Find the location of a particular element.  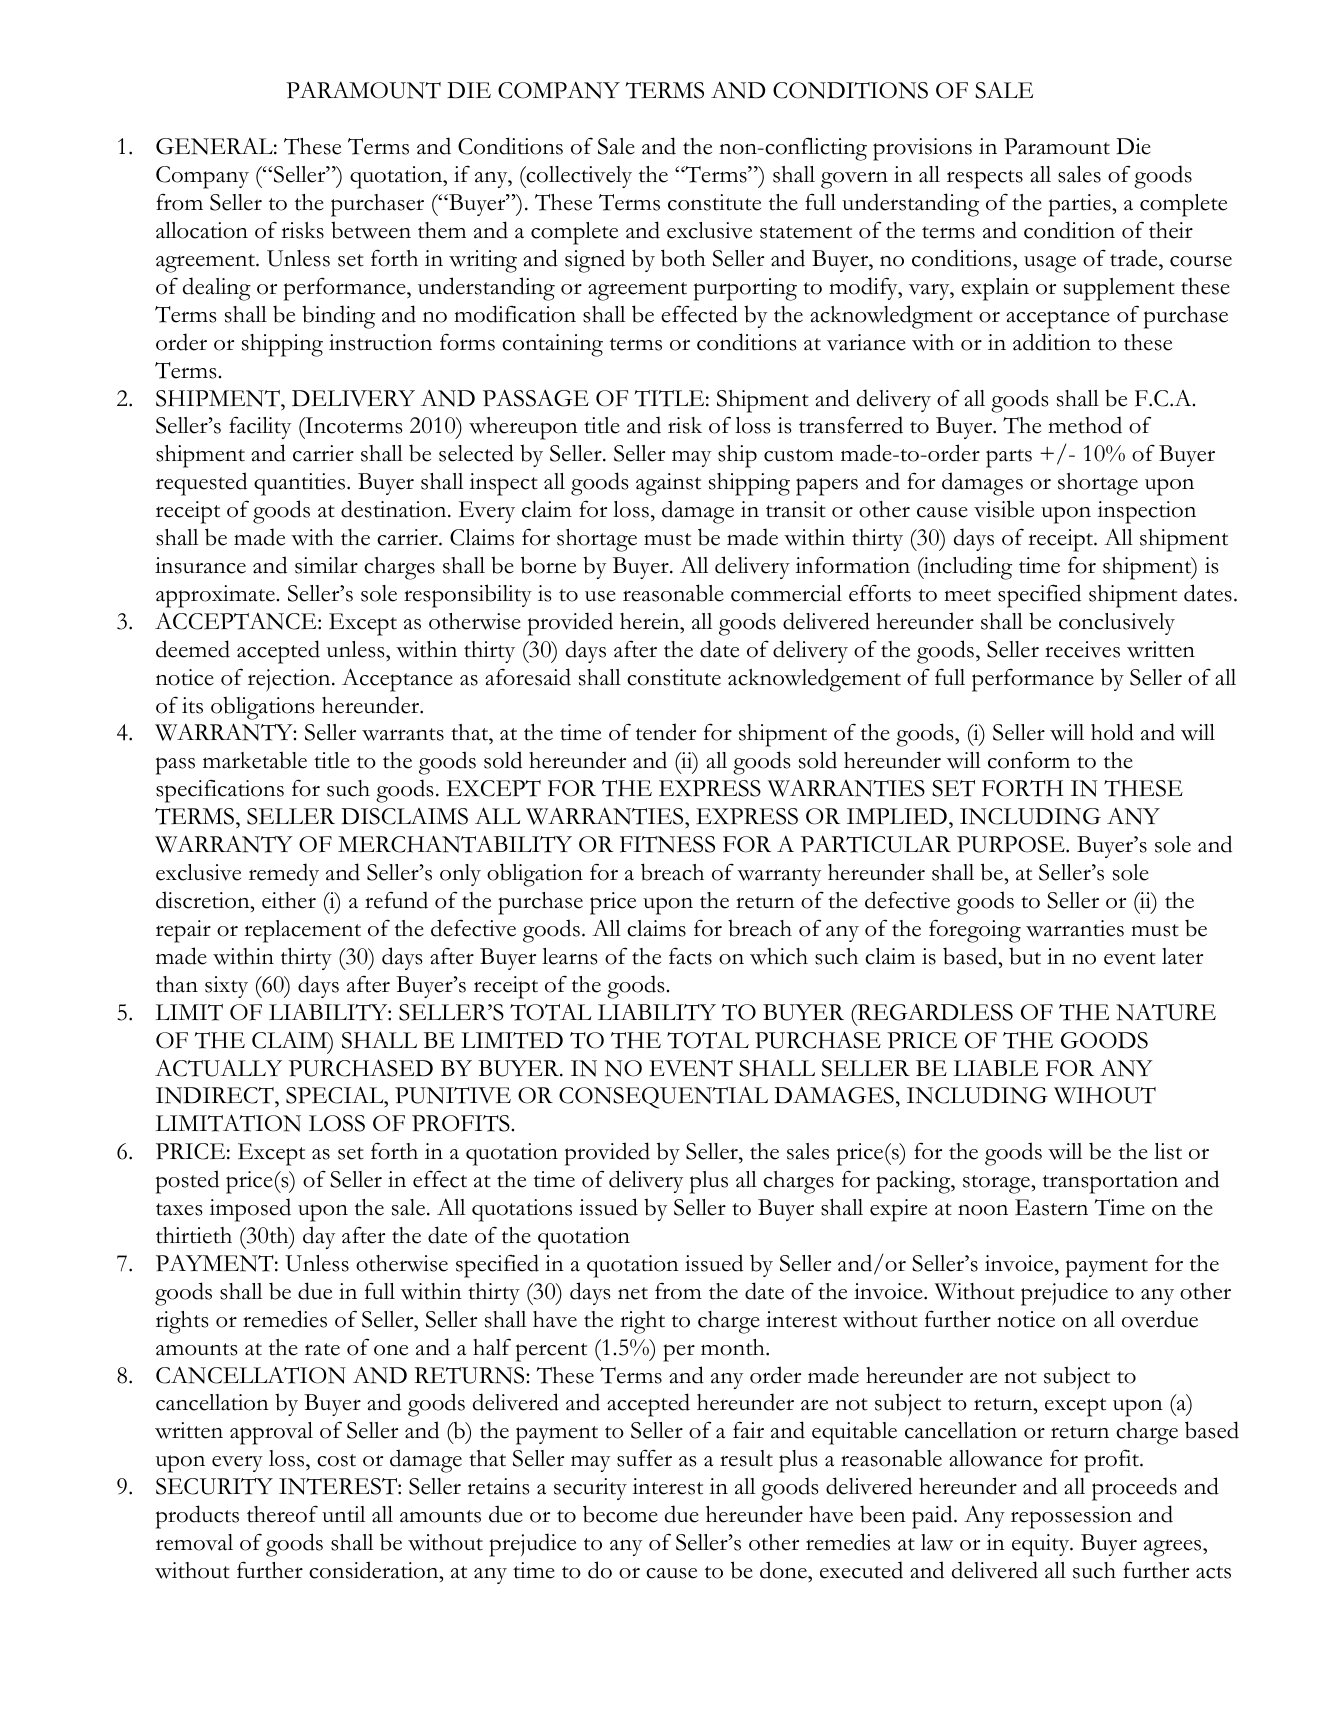

imposed is located at coordinates (250, 1210).
